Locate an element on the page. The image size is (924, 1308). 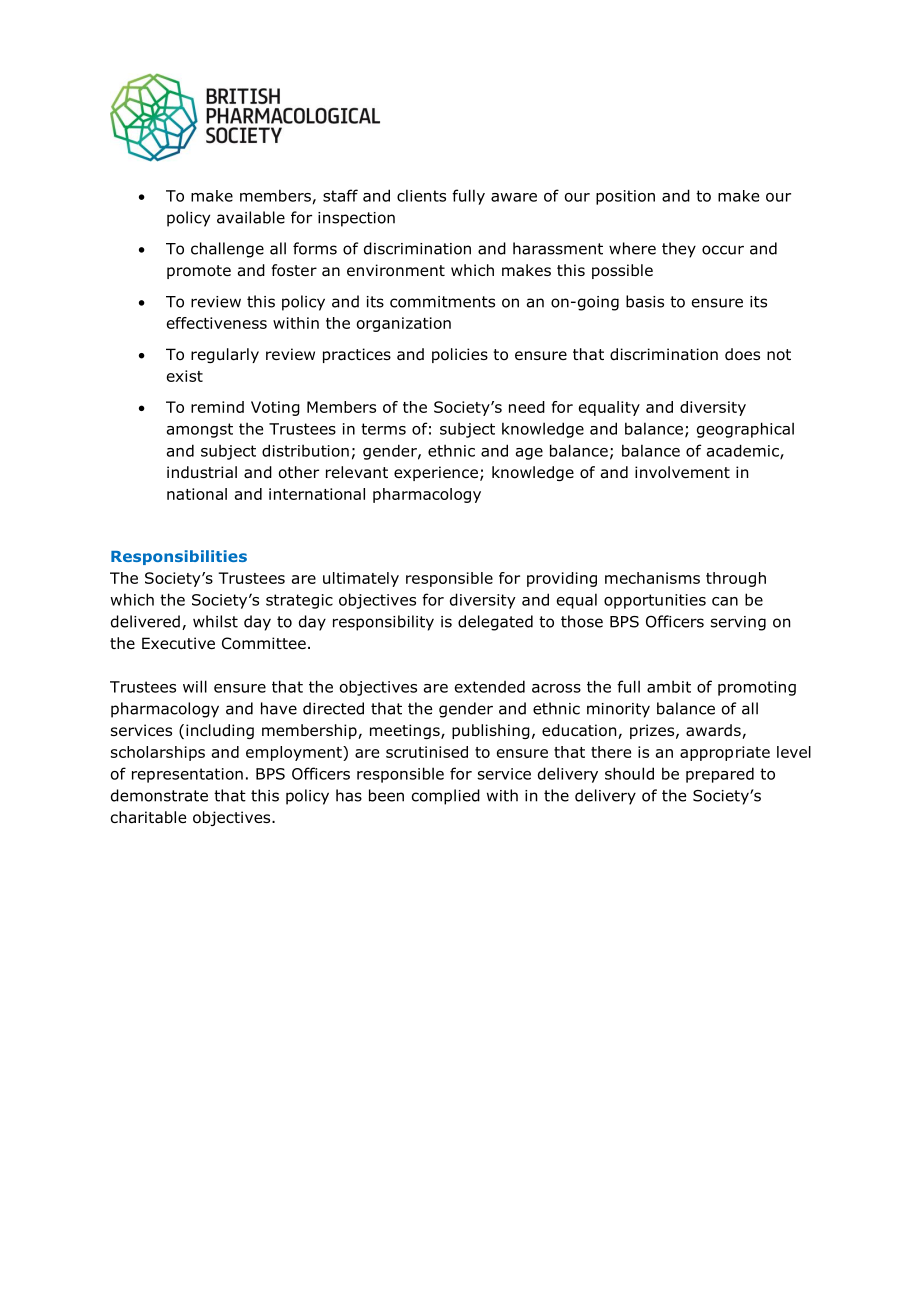
prepared is located at coordinates (720, 775).
